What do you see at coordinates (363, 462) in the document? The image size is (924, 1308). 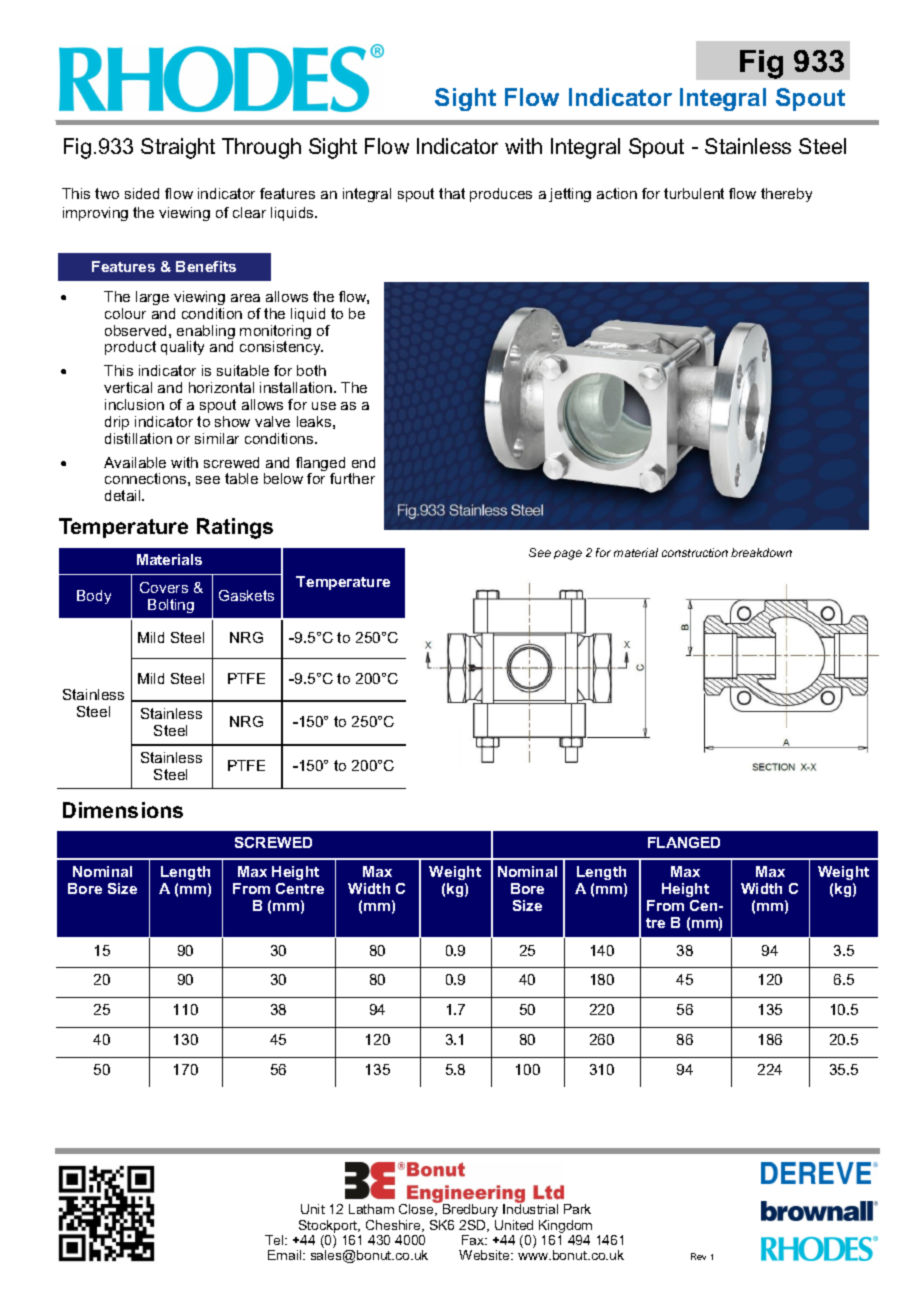 I see `end` at bounding box center [363, 462].
